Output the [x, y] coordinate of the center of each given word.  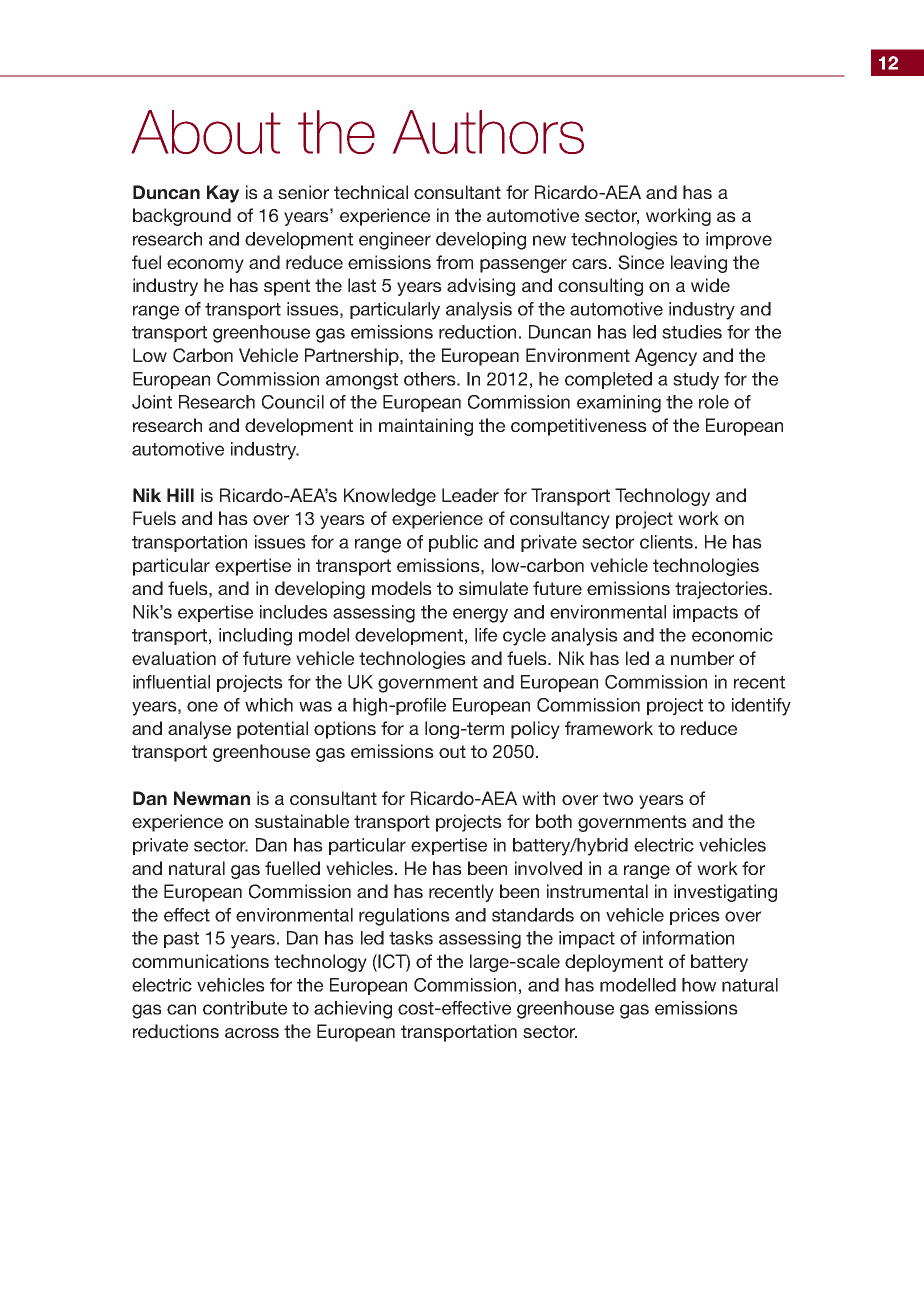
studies [692, 332]
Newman [212, 798]
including [255, 637]
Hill [180, 495]
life [486, 635]
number [702, 658]
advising [481, 287]
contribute [245, 1008]
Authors [488, 132]
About [206, 132]
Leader [470, 495]
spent [287, 287]
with [538, 798]
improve [739, 240]
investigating [725, 893]
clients [666, 542]
